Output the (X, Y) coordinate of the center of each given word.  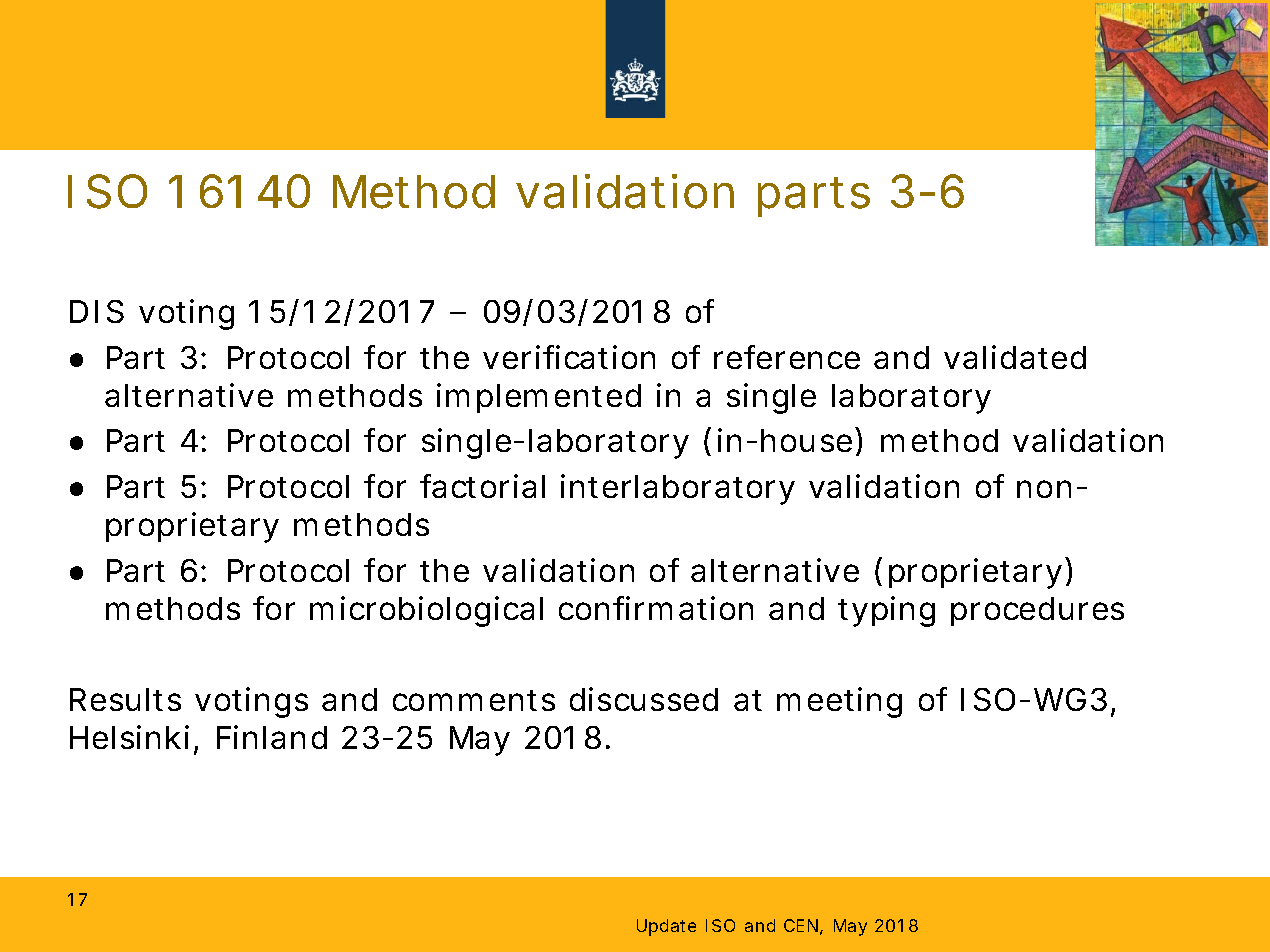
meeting (839, 702)
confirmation (656, 608)
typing (886, 611)
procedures (1037, 611)
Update (666, 927)
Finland (272, 737)
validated (1015, 357)
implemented (539, 398)
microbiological (426, 611)
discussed (644, 699)
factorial (482, 486)
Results (125, 699)
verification (569, 357)
